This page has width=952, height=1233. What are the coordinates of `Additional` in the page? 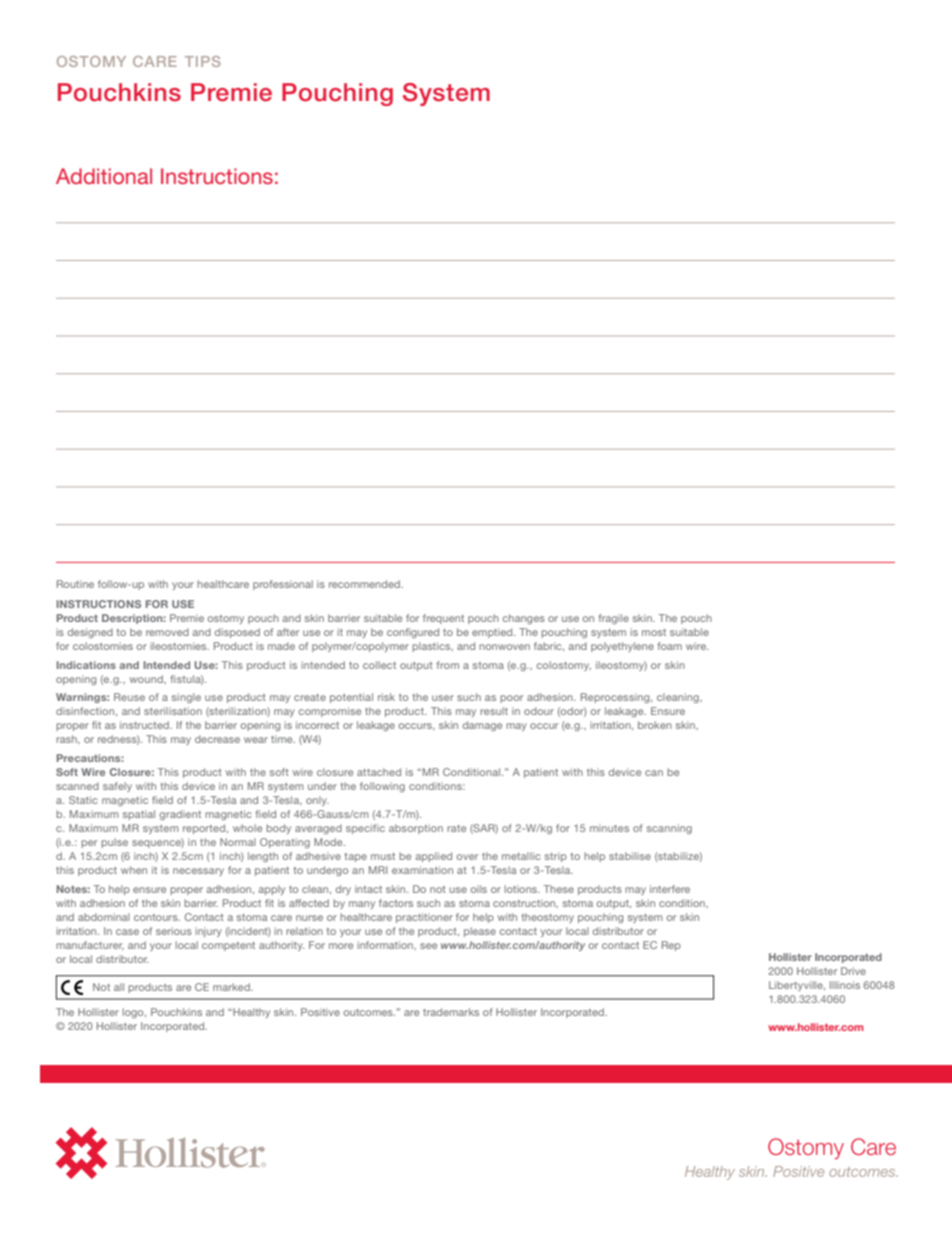 It's located at (104, 176).
